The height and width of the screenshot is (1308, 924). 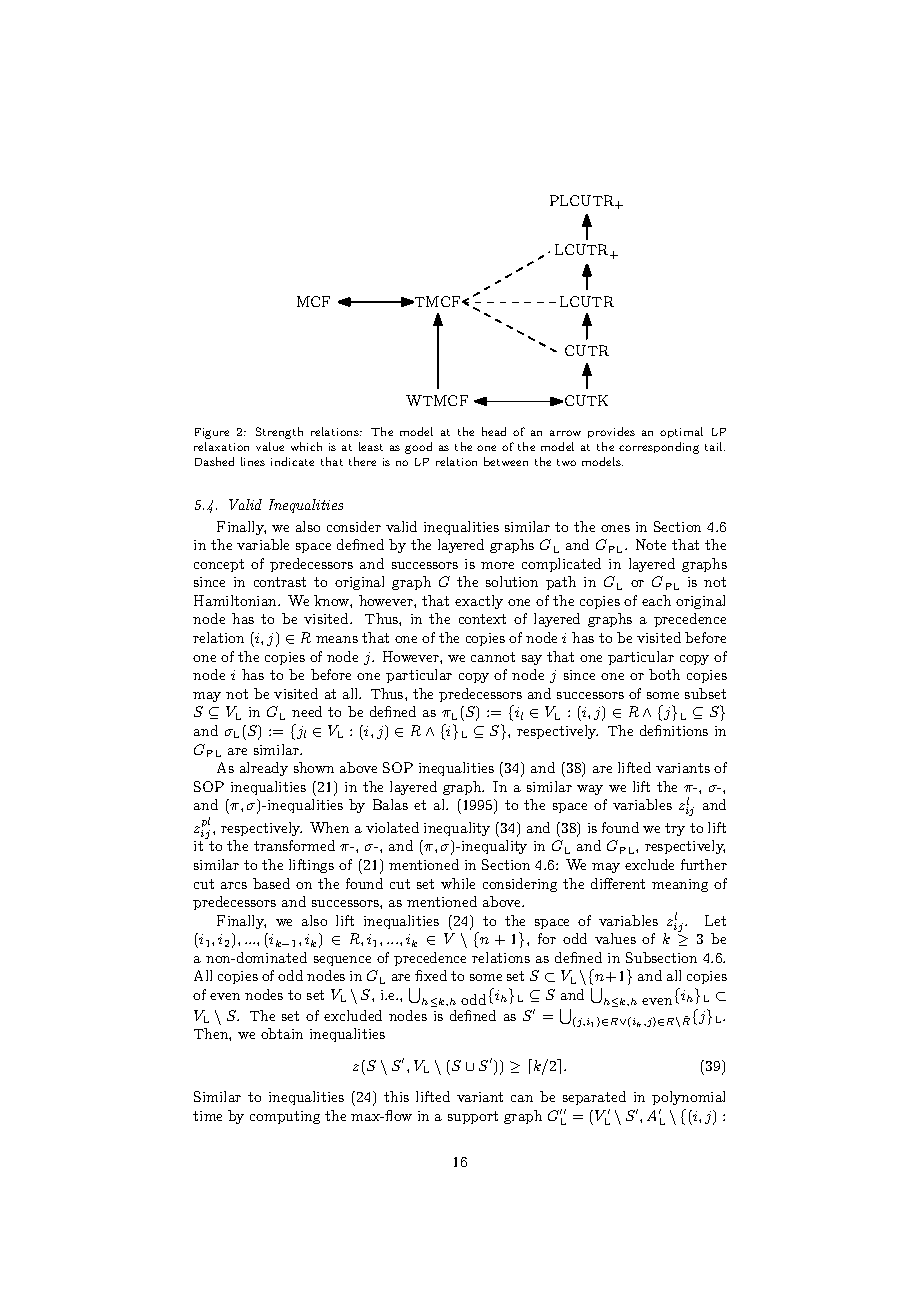 I want to click on violated, so click(x=392, y=827).
